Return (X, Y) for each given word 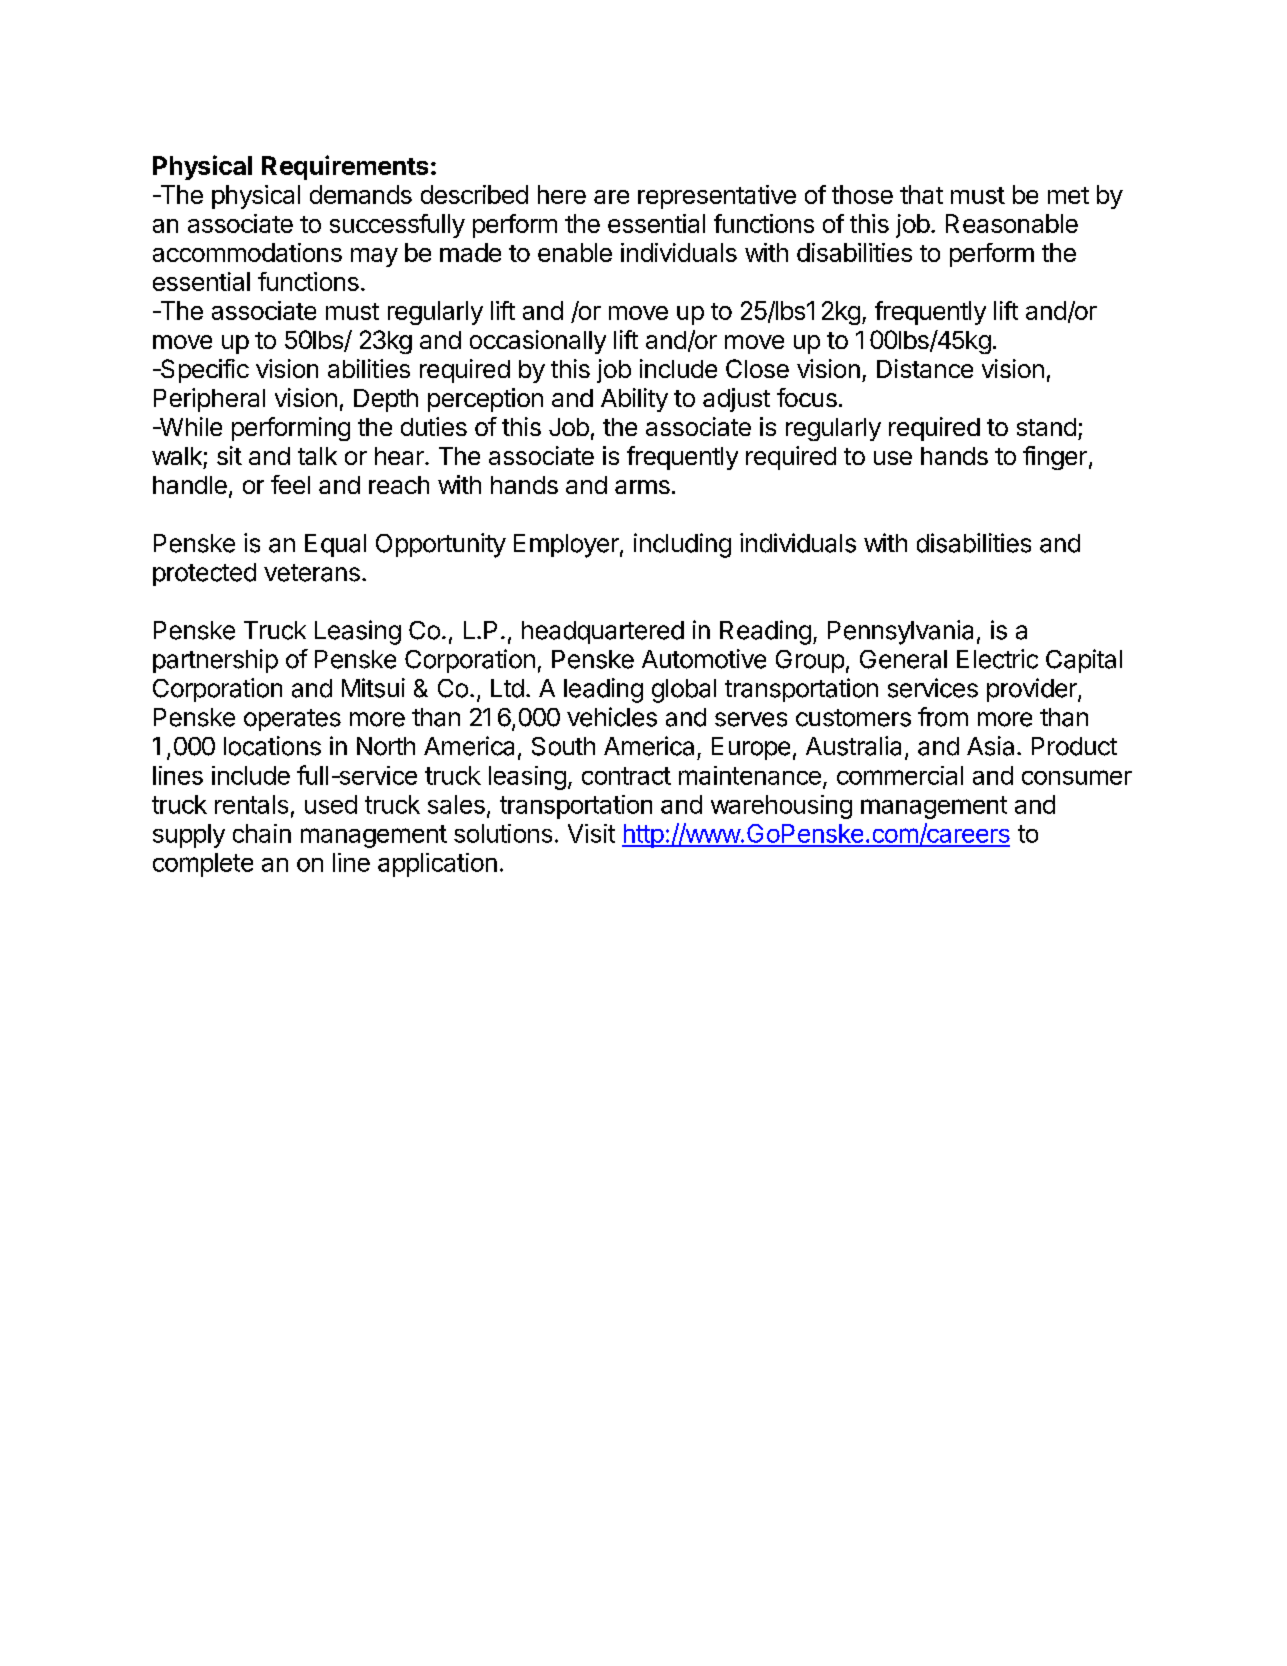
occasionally (538, 342)
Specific (204, 371)
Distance (925, 368)
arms (642, 487)
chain (262, 833)
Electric (997, 659)
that (921, 194)
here (562, 194)
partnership (215, 661)
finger (1055, 458)
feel (290, 484)
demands (361, 194)
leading (603, 690)
